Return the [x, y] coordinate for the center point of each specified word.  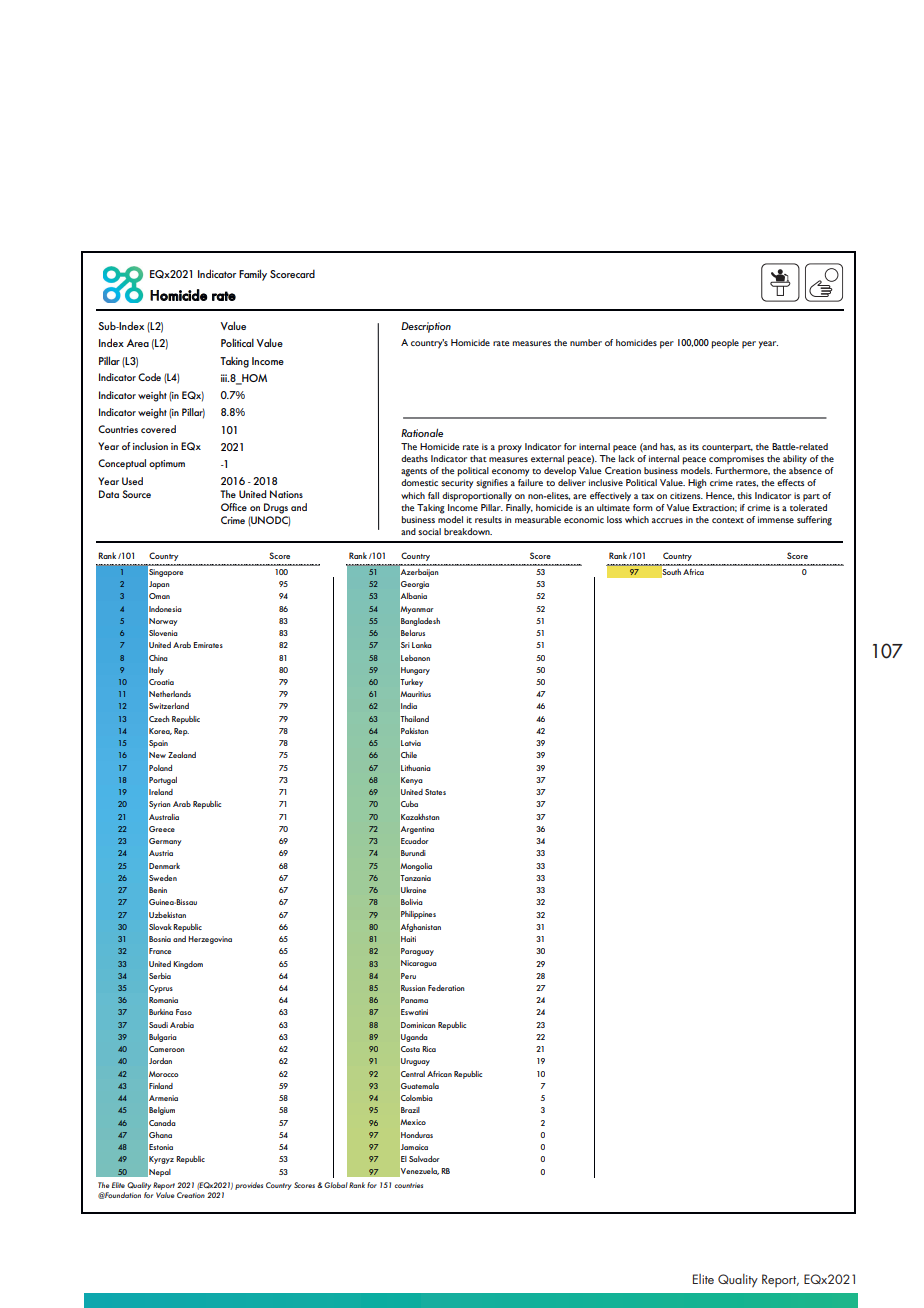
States [435, 792]
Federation [446, 988]
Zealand [182, 755]
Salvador [424, 1159]
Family [253, 275]
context [728, 520]
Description [426, 327]
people [725, 344]
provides [249, 1186]
